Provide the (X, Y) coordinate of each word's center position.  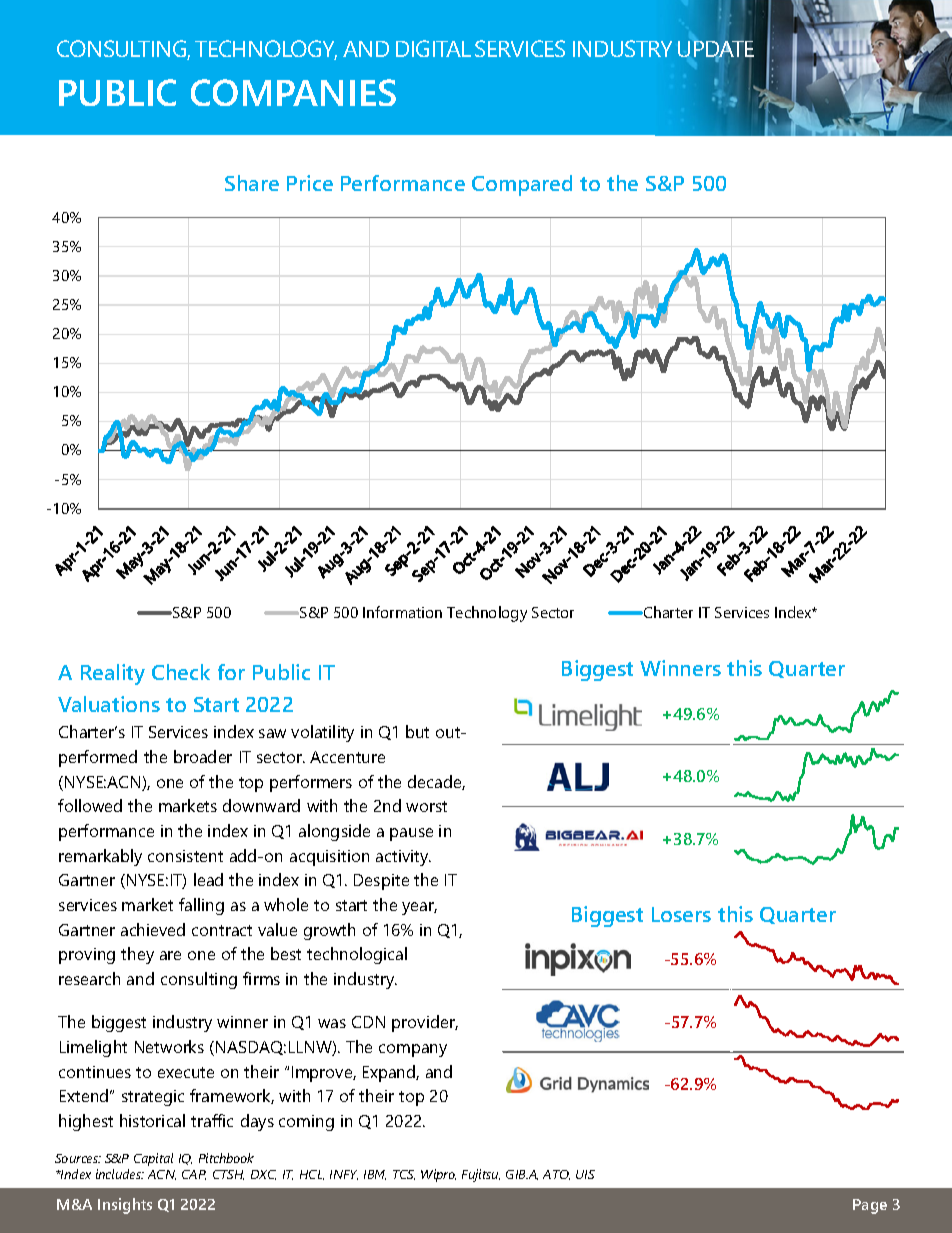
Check (181, 672)
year (419, 908)
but (417, 731)
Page (870, 1206)
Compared (522, 185)
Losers (681, 914)
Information (402, 612)
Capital (153, 1159)
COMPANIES (293, 92)
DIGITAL (433, 48)
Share (252, 183)
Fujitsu (481, 1175)
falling (201, 906)
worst (426, 806)
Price (310, 183)
